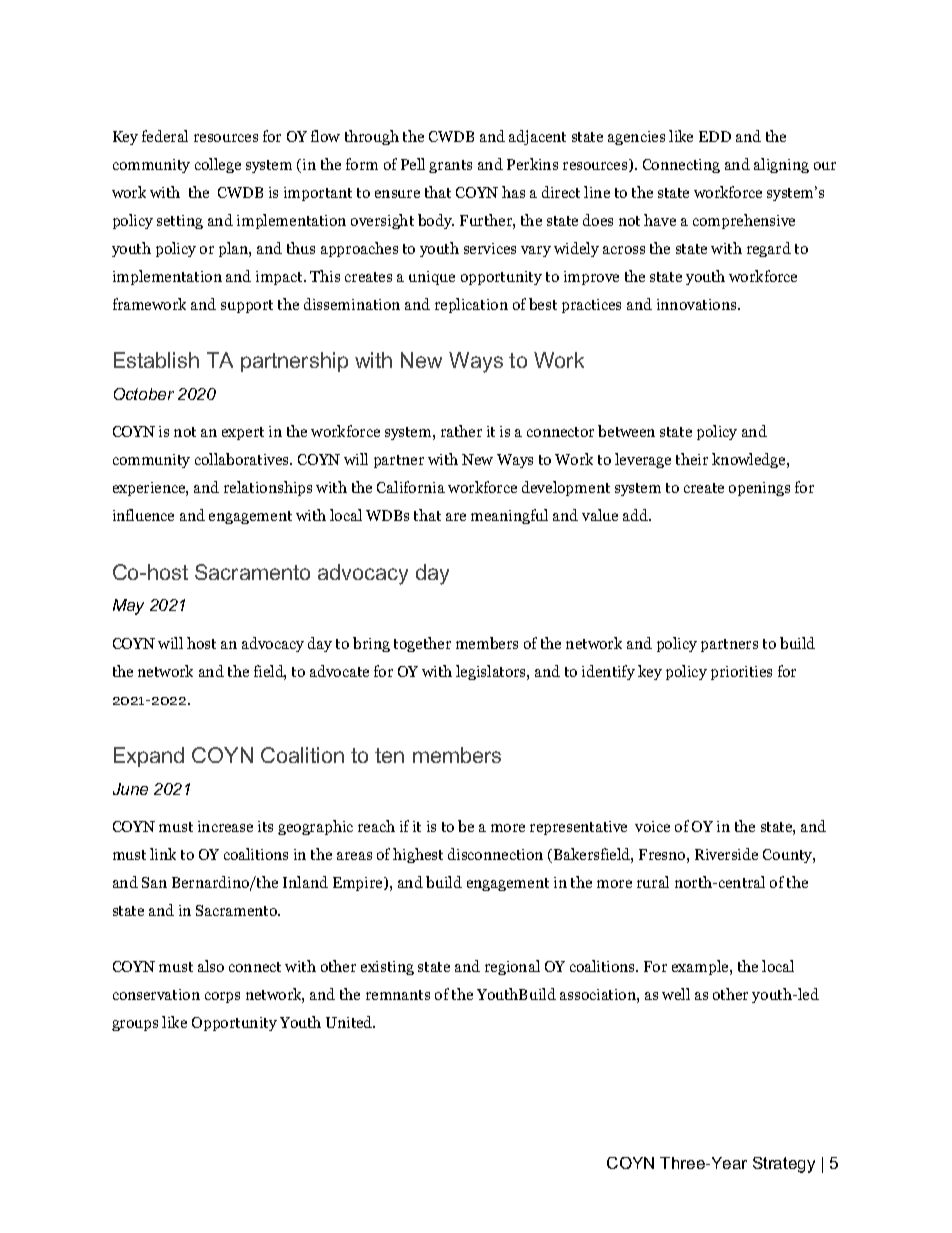 This page has width=952, height=1233. I want to click on grants, so click(450, 166).
